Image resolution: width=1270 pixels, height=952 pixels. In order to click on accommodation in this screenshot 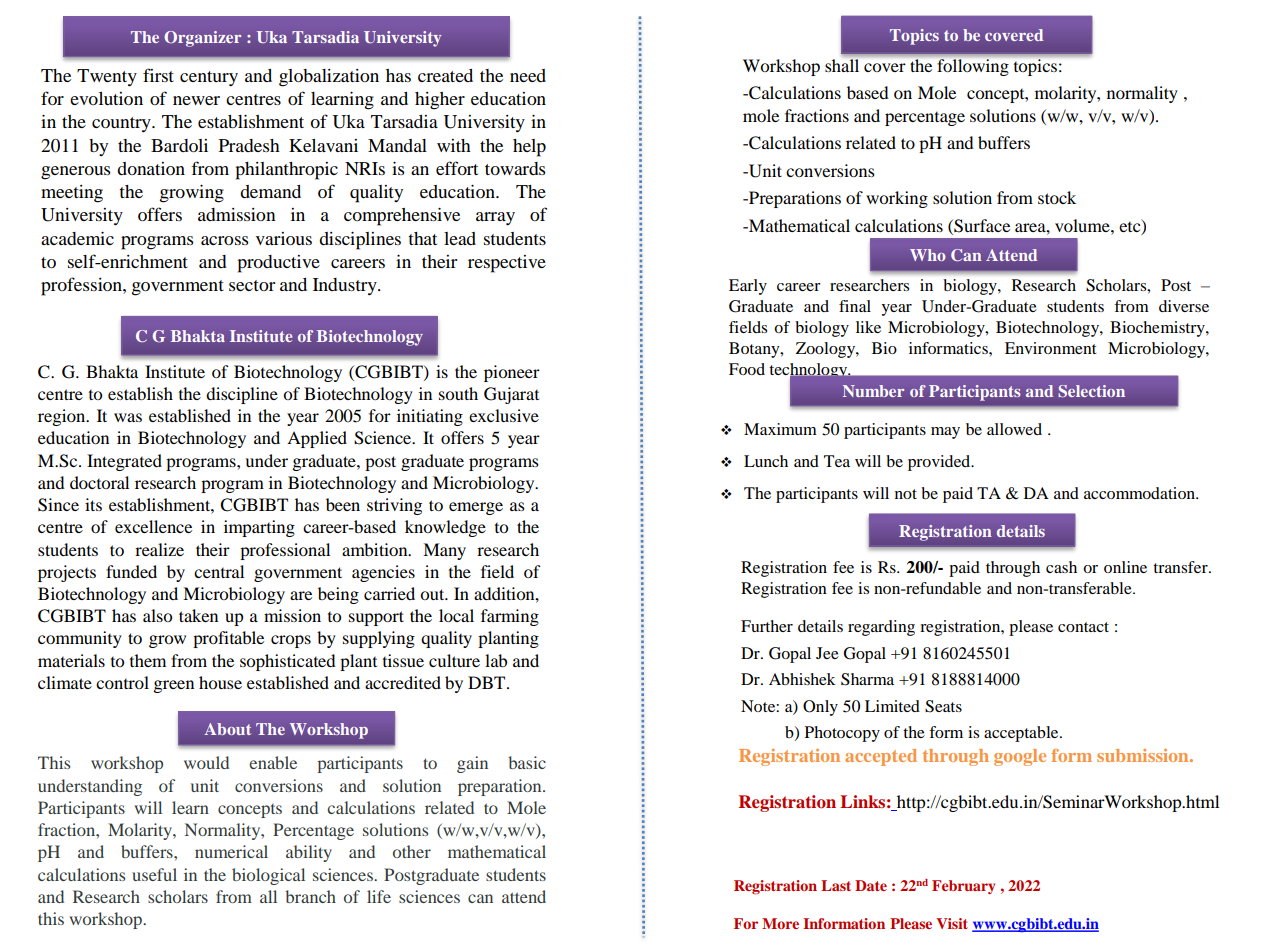, I will do `click(1141, 493)`.
